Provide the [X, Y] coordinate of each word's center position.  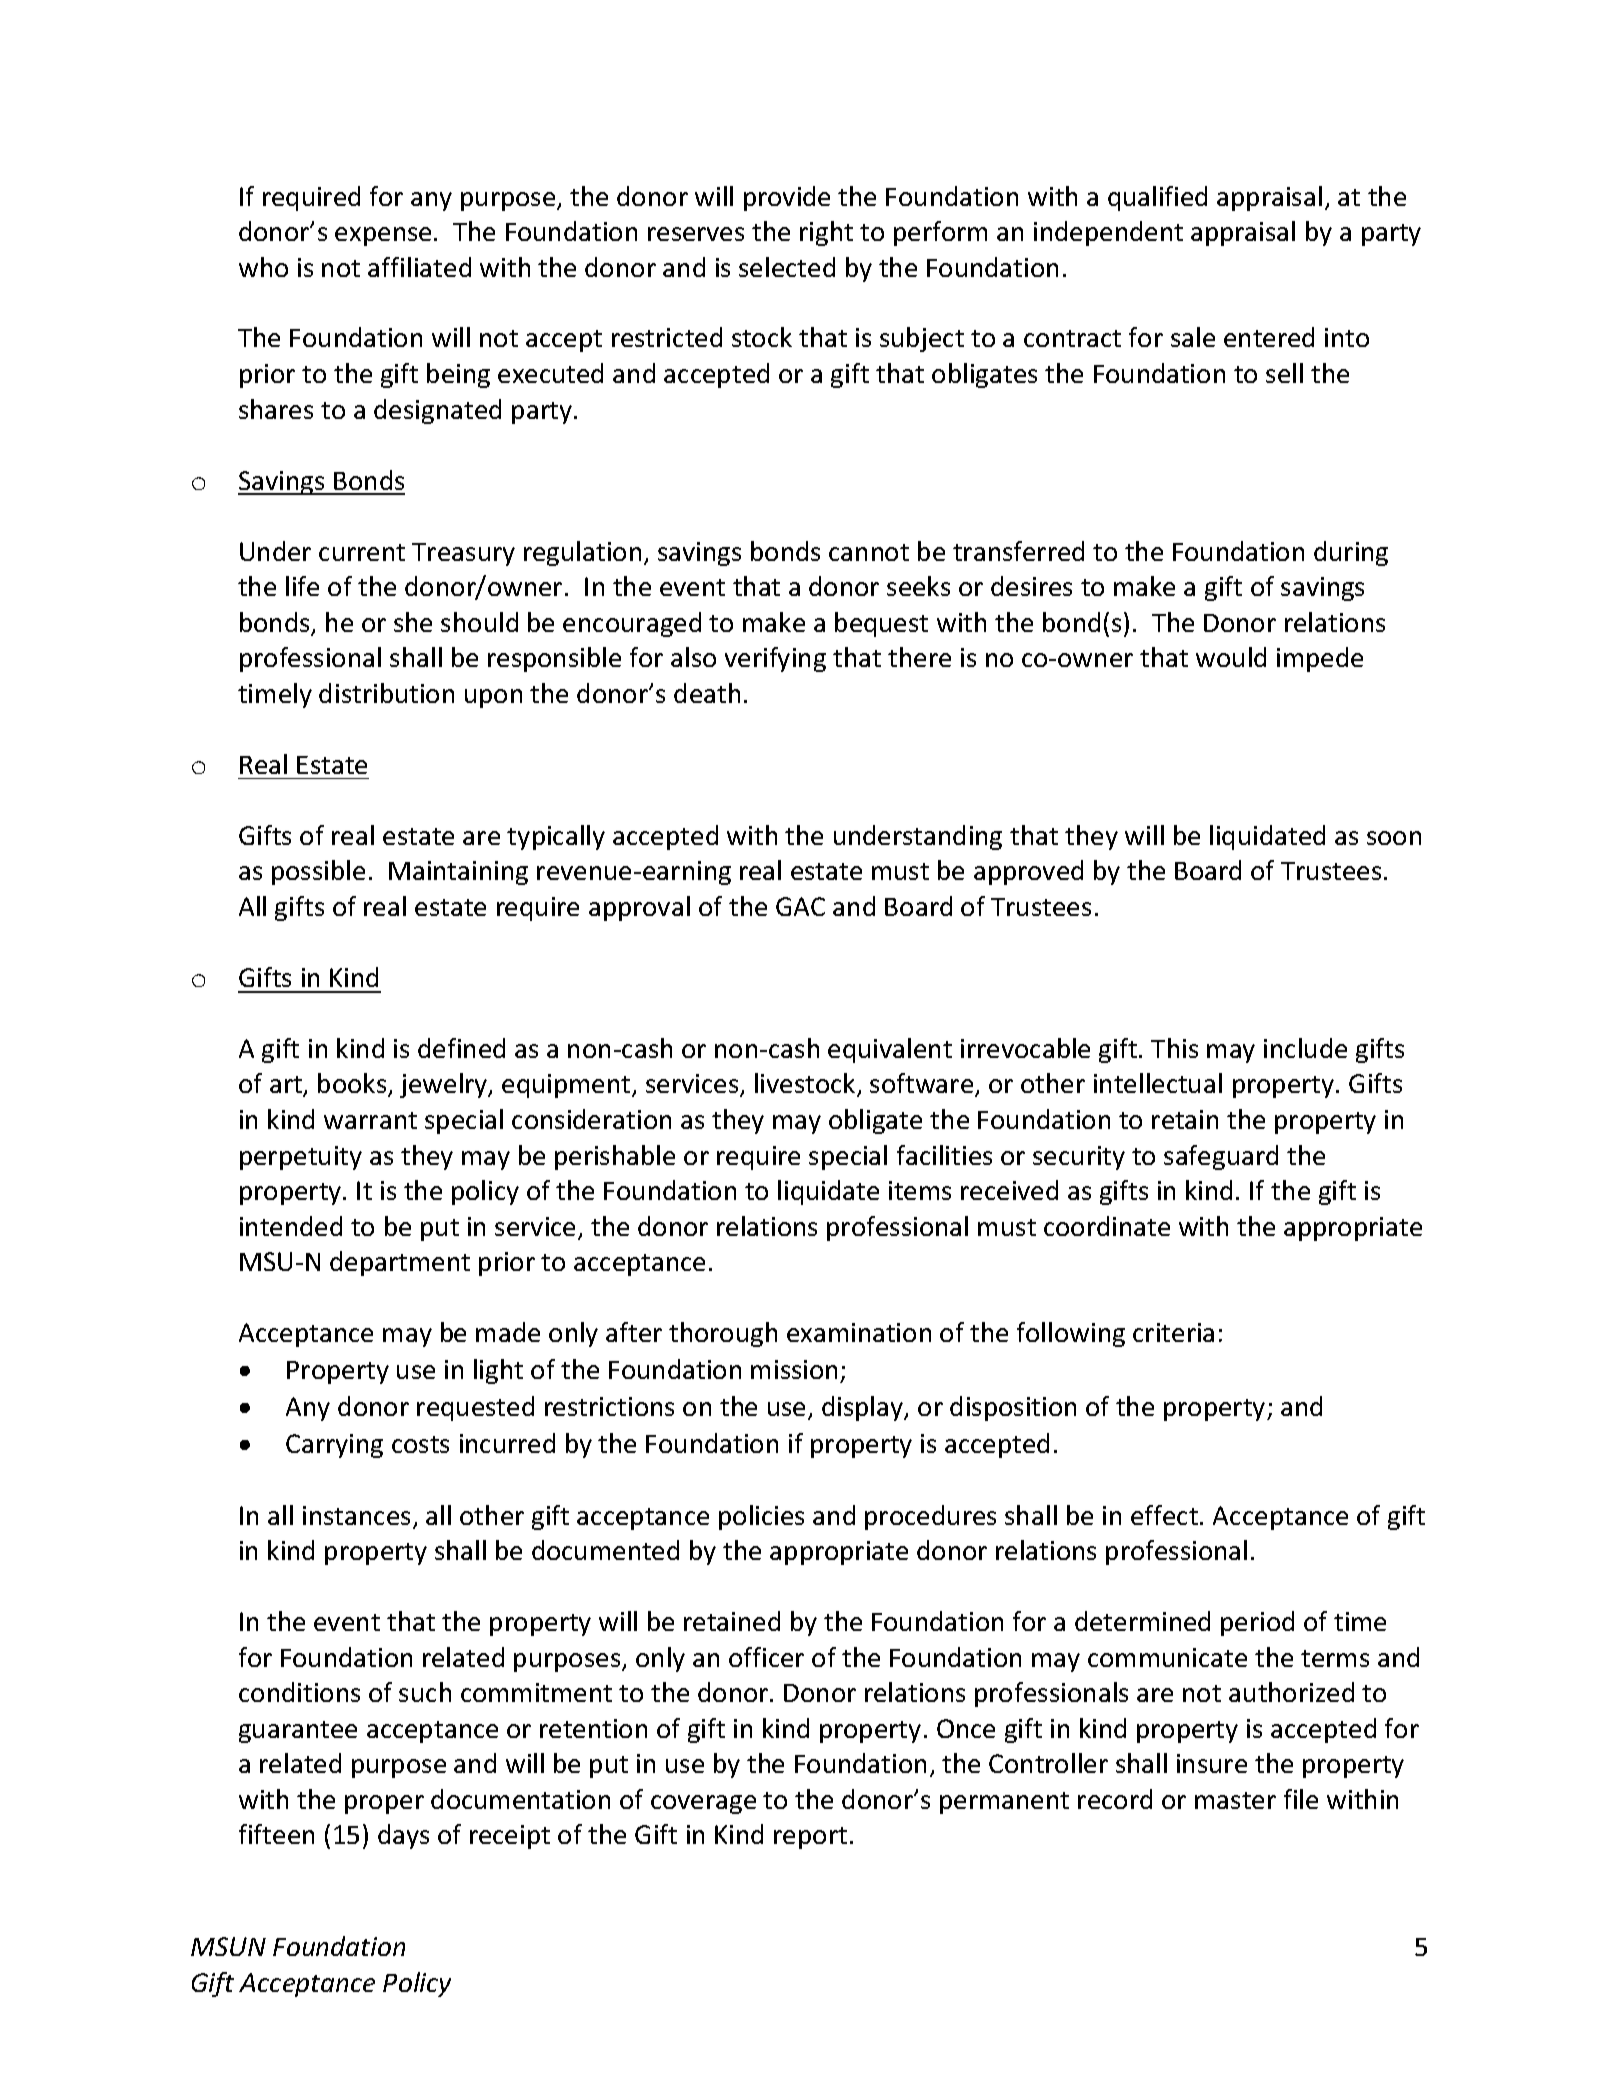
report [810, 1838]
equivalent [890, 1050]
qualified [1157, 198]
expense [383, 236]
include [1305, 1048]
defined [461, 1048]
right [826, 233]
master [1235, 1800]
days [403, 1836]
